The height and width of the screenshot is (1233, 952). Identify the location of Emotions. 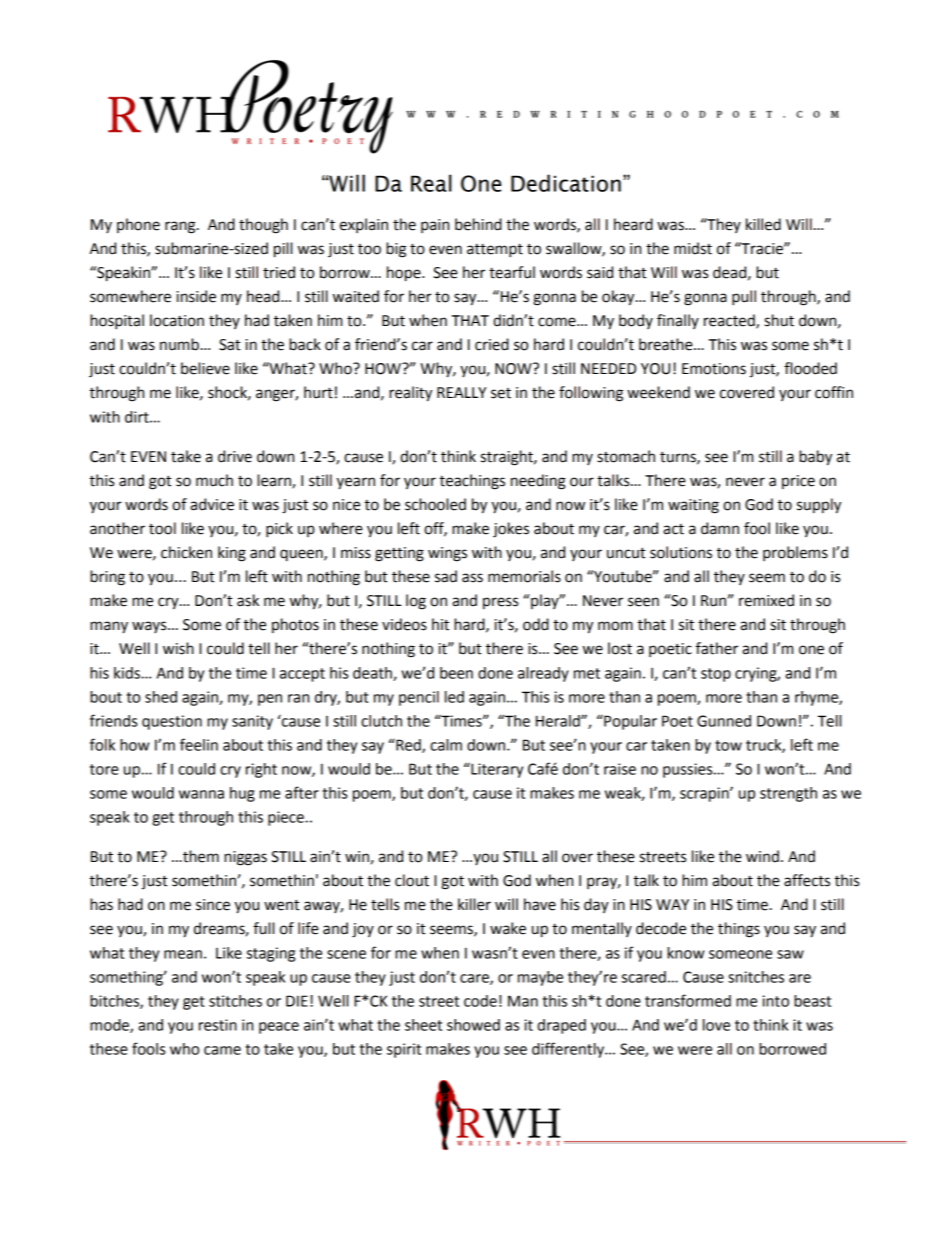
(714, 369).
